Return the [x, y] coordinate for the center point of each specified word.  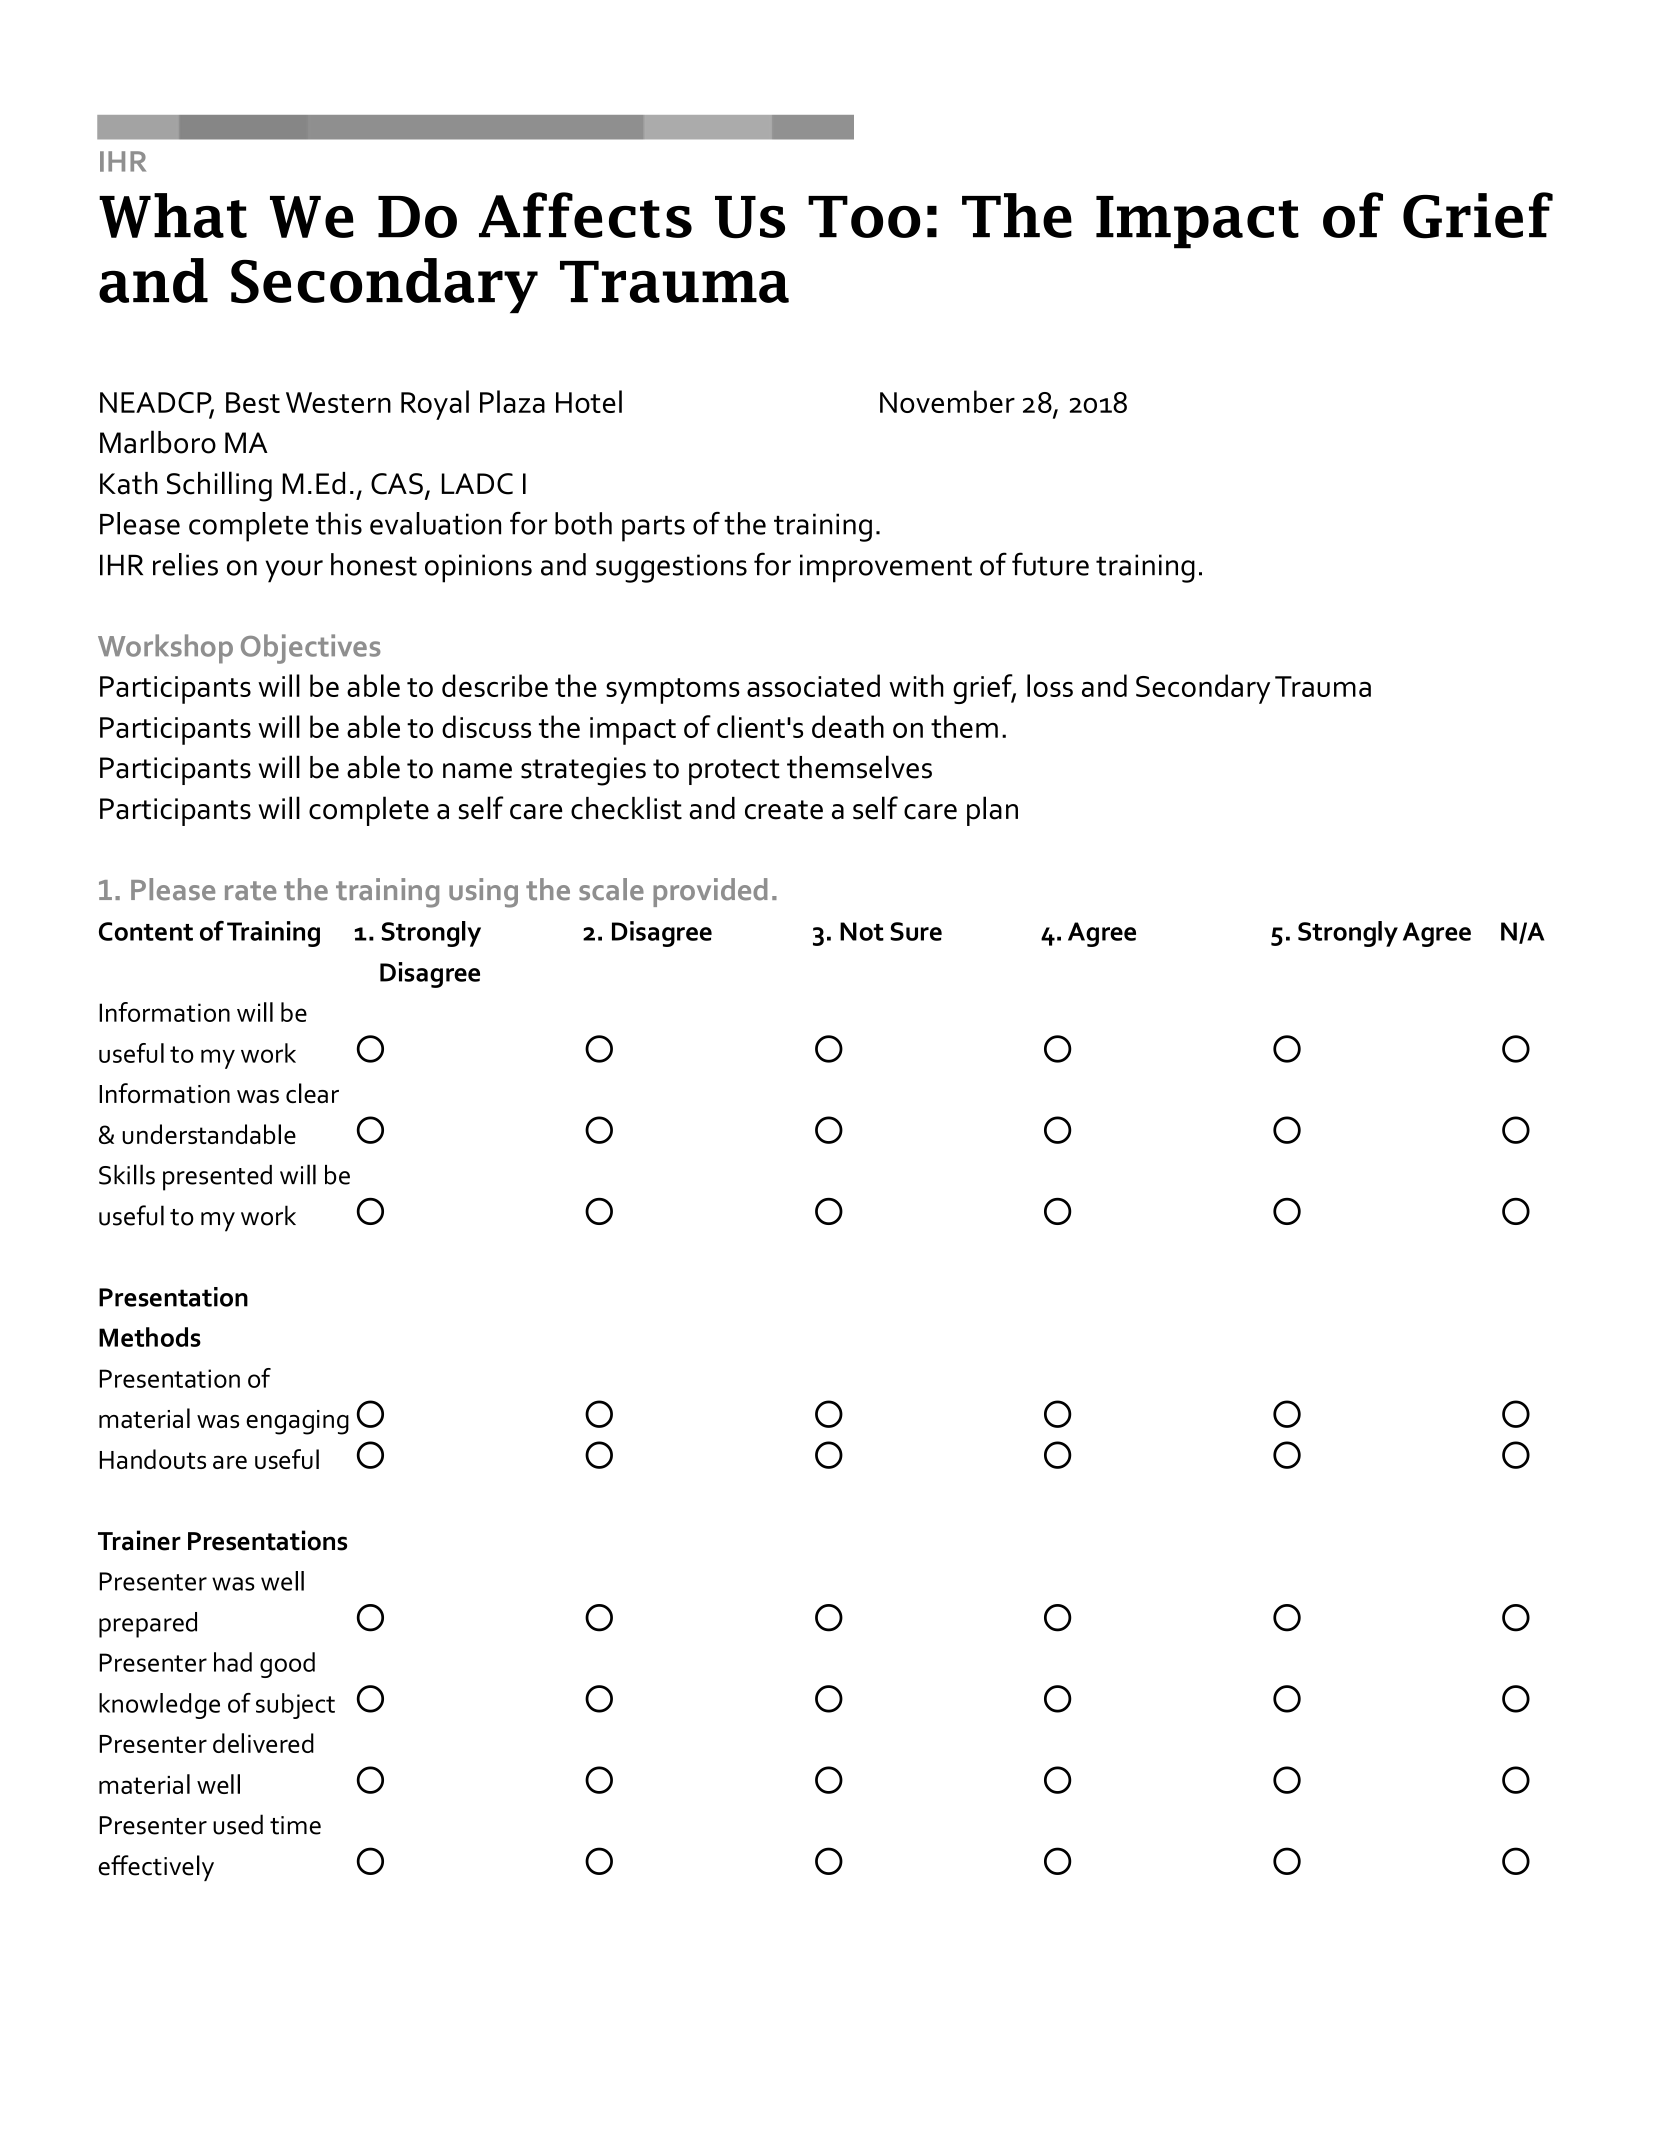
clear [312, 1093]
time [295, 1825]
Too [864, 217]
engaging [297, 1422]
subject [295, 1706]
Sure [916, 931]
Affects [585, 215]
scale [611, 889]
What [173, 215]
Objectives [310, 649]
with [916, 685]
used [238, 1824]
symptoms [673, 691]
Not [862, 931]
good [287, 1665]
